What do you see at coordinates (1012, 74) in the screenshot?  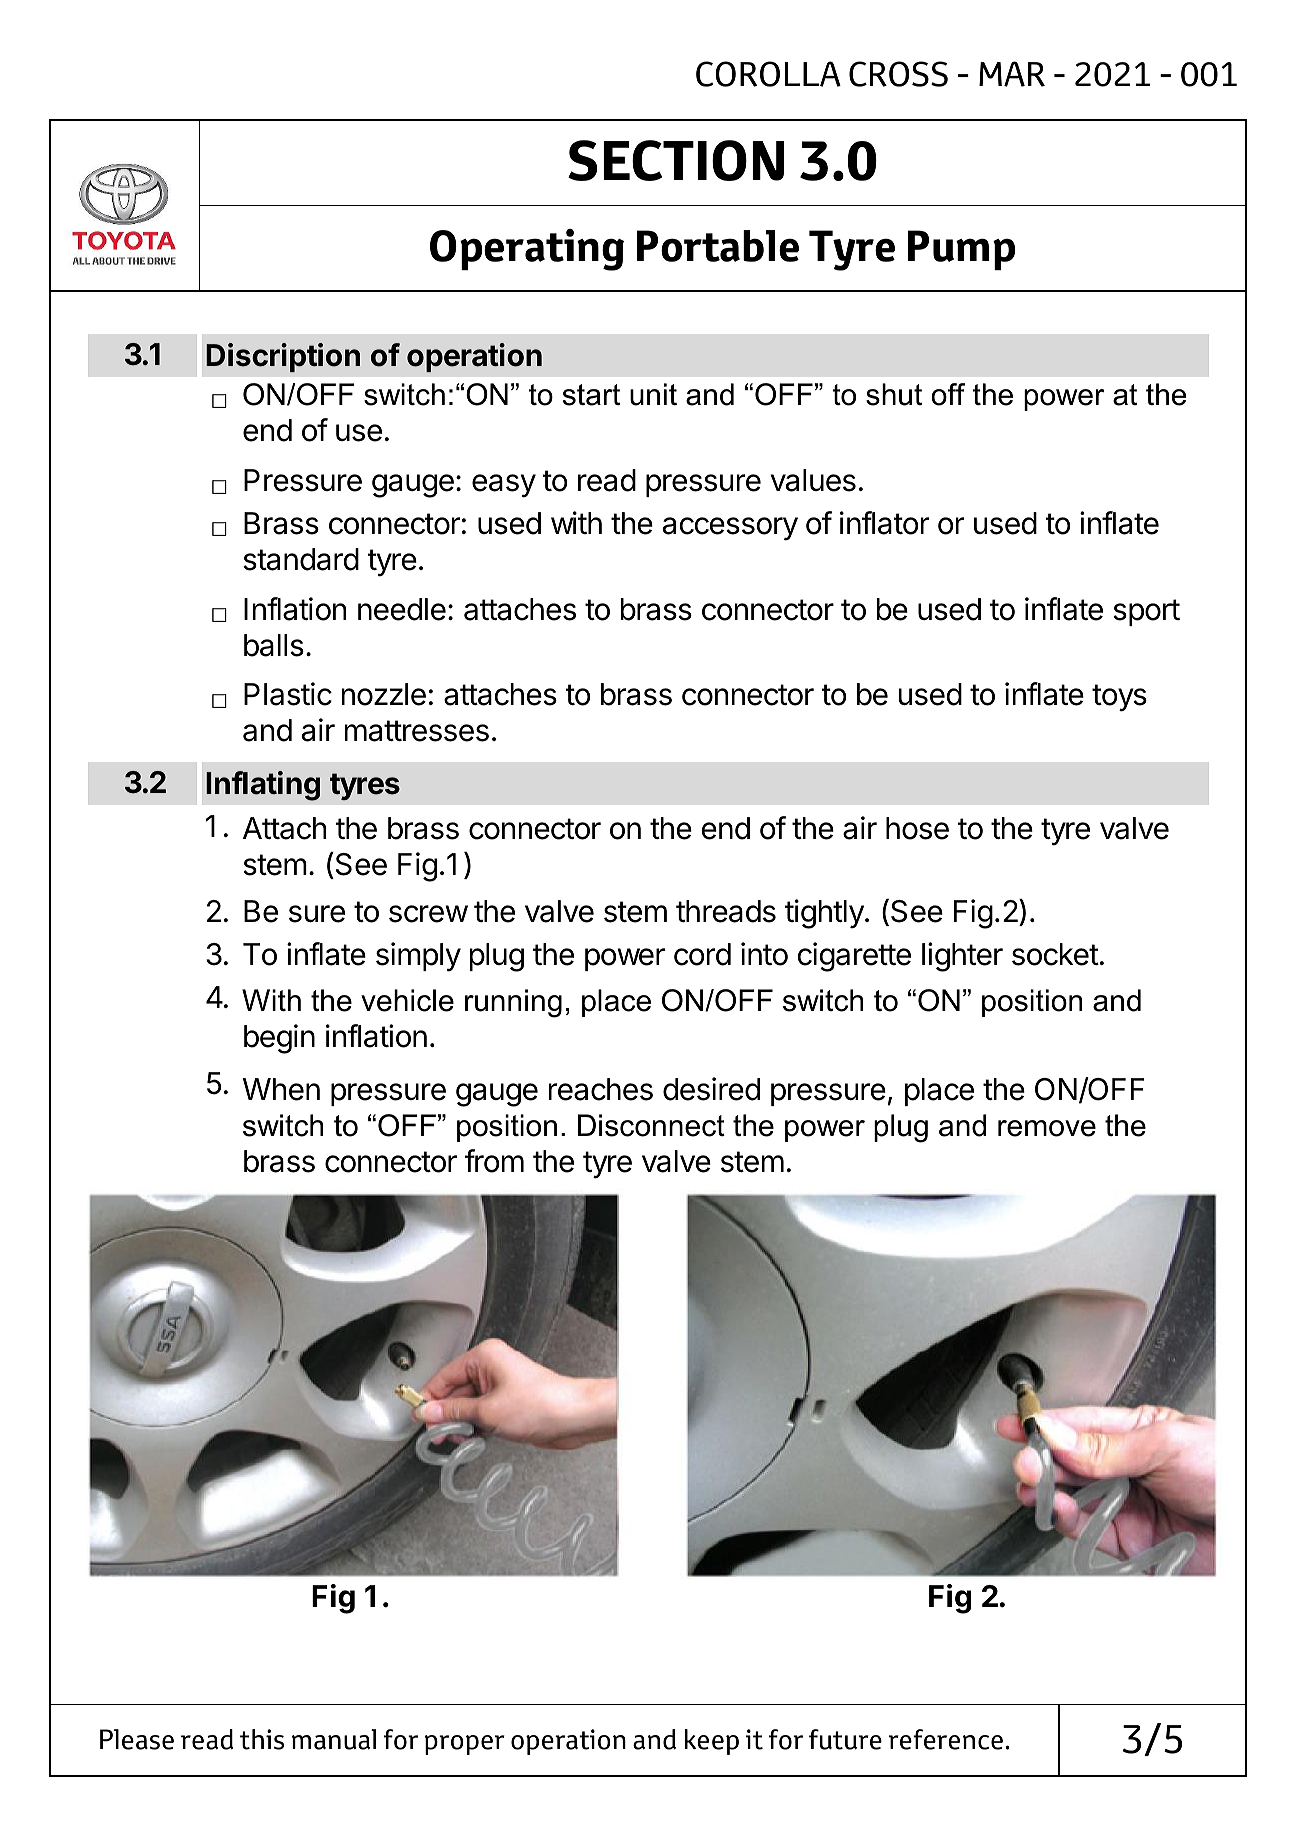 I see `MAR` at bounding box center [1012, 74].
